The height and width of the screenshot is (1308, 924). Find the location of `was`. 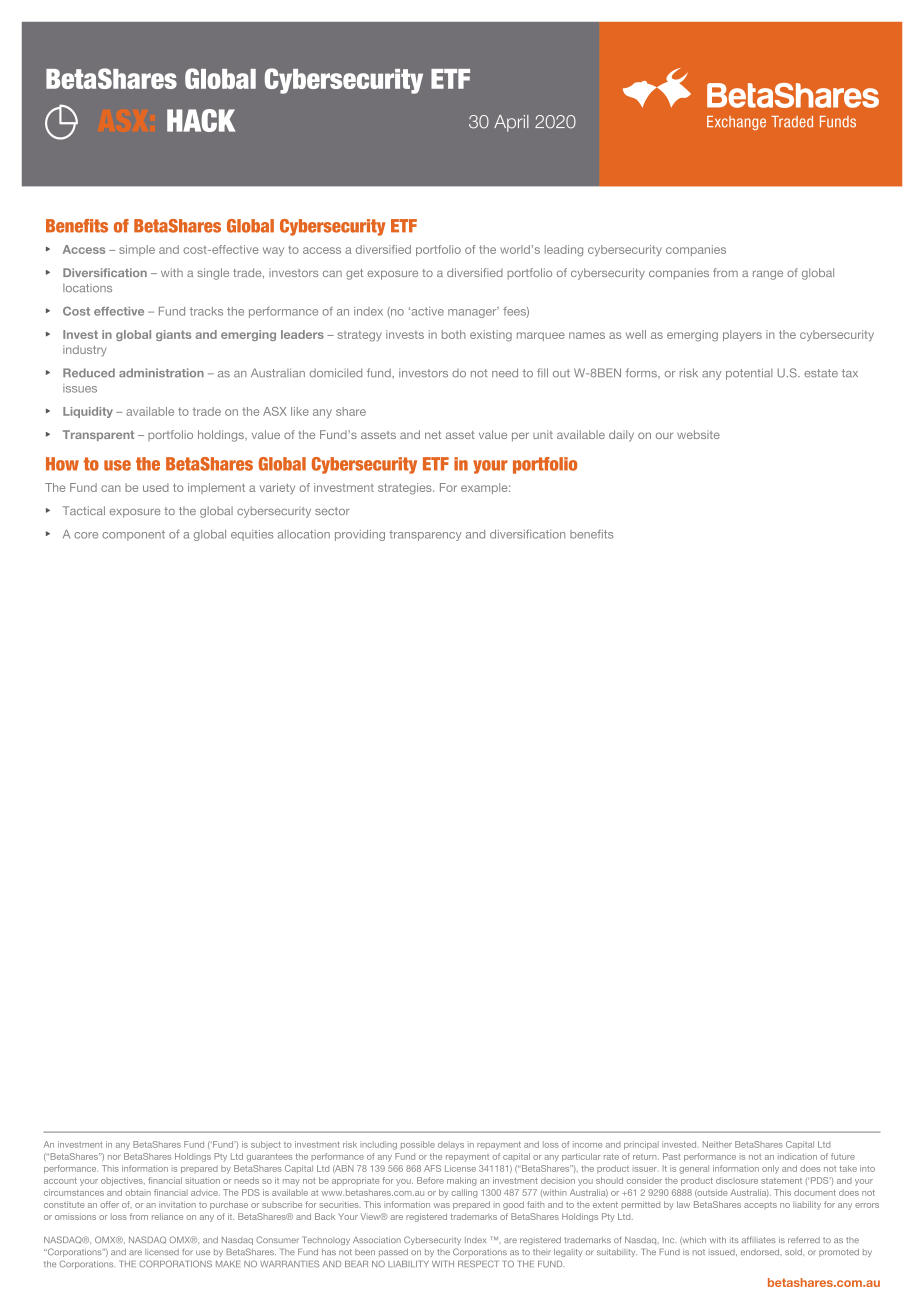

was is located at coordinates (442, 1205).
